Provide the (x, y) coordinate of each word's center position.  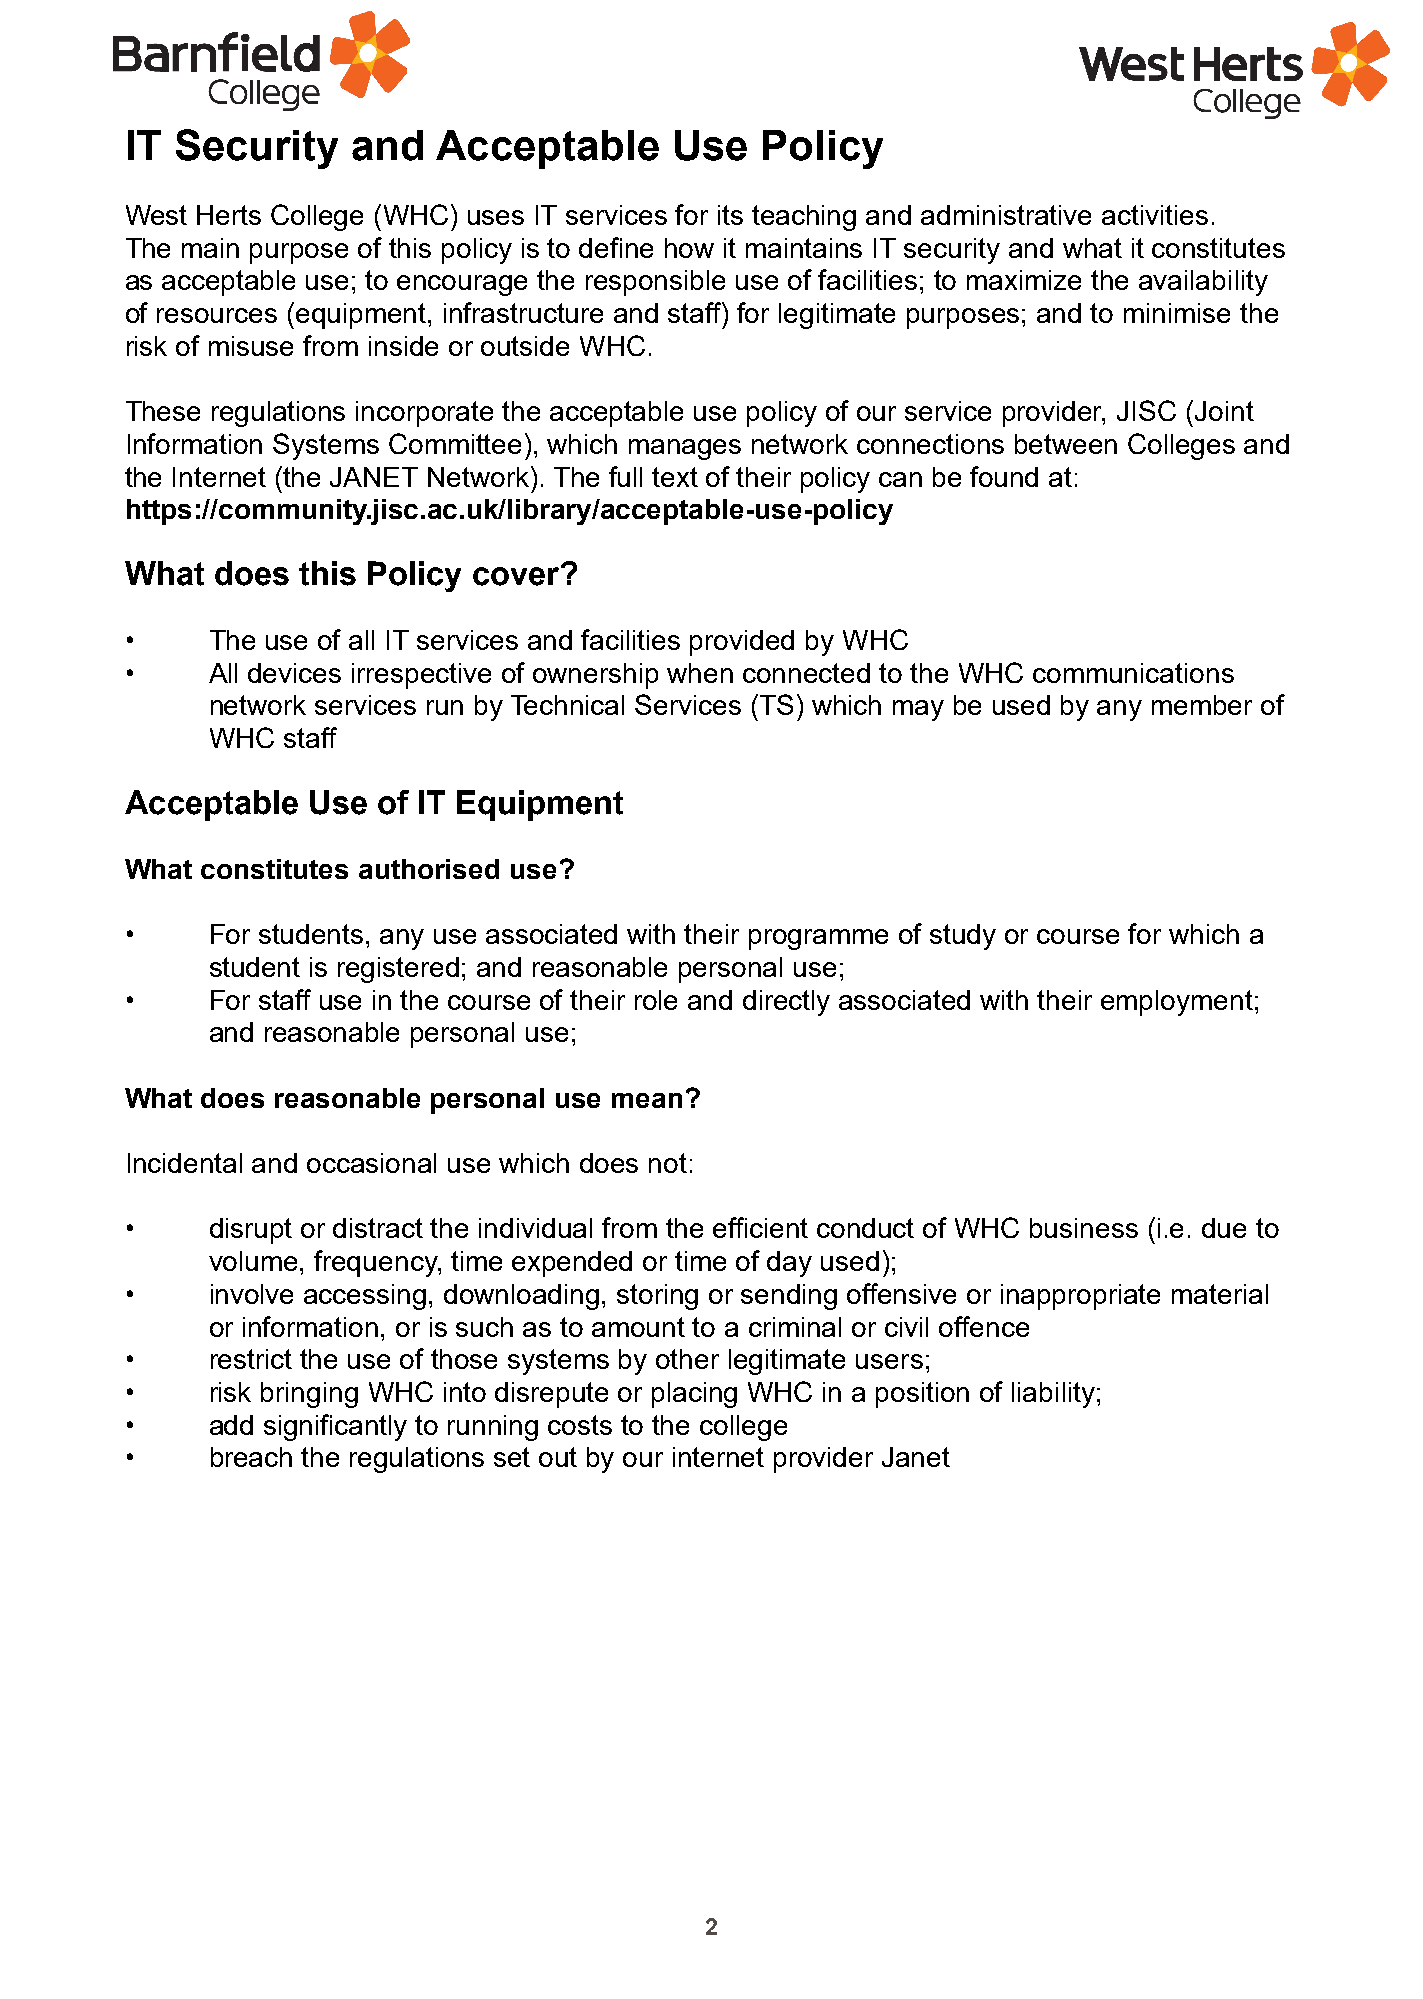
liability (1053, 1395)
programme (818, 939)
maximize (1024, 280)
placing (694, 1395)
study (963, 937)
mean (647, 1100)
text (675, 477)
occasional (371, 1163)
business (1084, 1228)
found (1004, 476)
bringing (309, 1395)
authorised (429, 869)
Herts (229, 215)
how (689, 248)
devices (294, 673)
